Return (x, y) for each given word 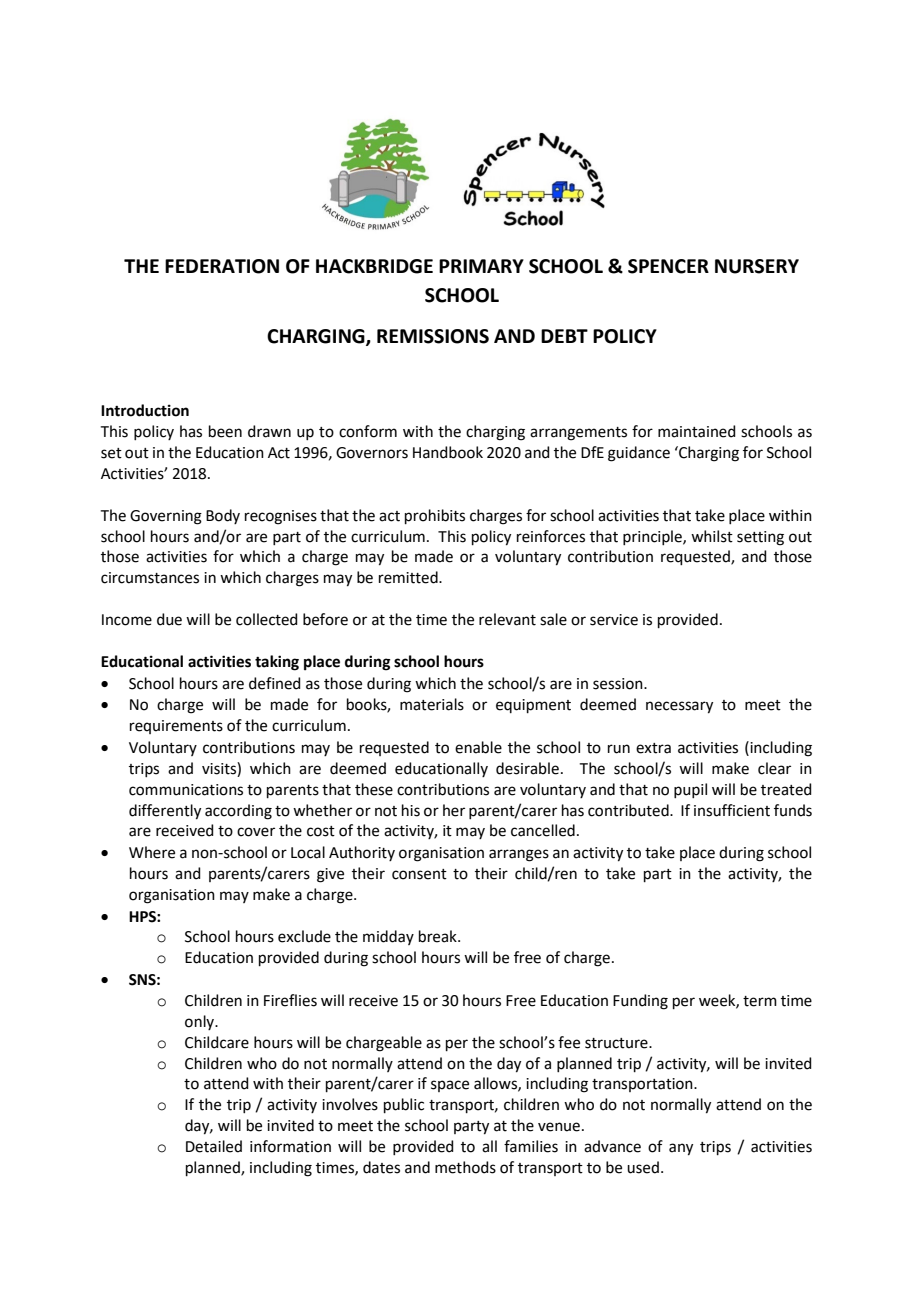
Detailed (214, 1146)
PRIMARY (481, 266)
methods (465, 1167)
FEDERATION (222, 266)
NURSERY (757, 266)
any (681, 1149)
